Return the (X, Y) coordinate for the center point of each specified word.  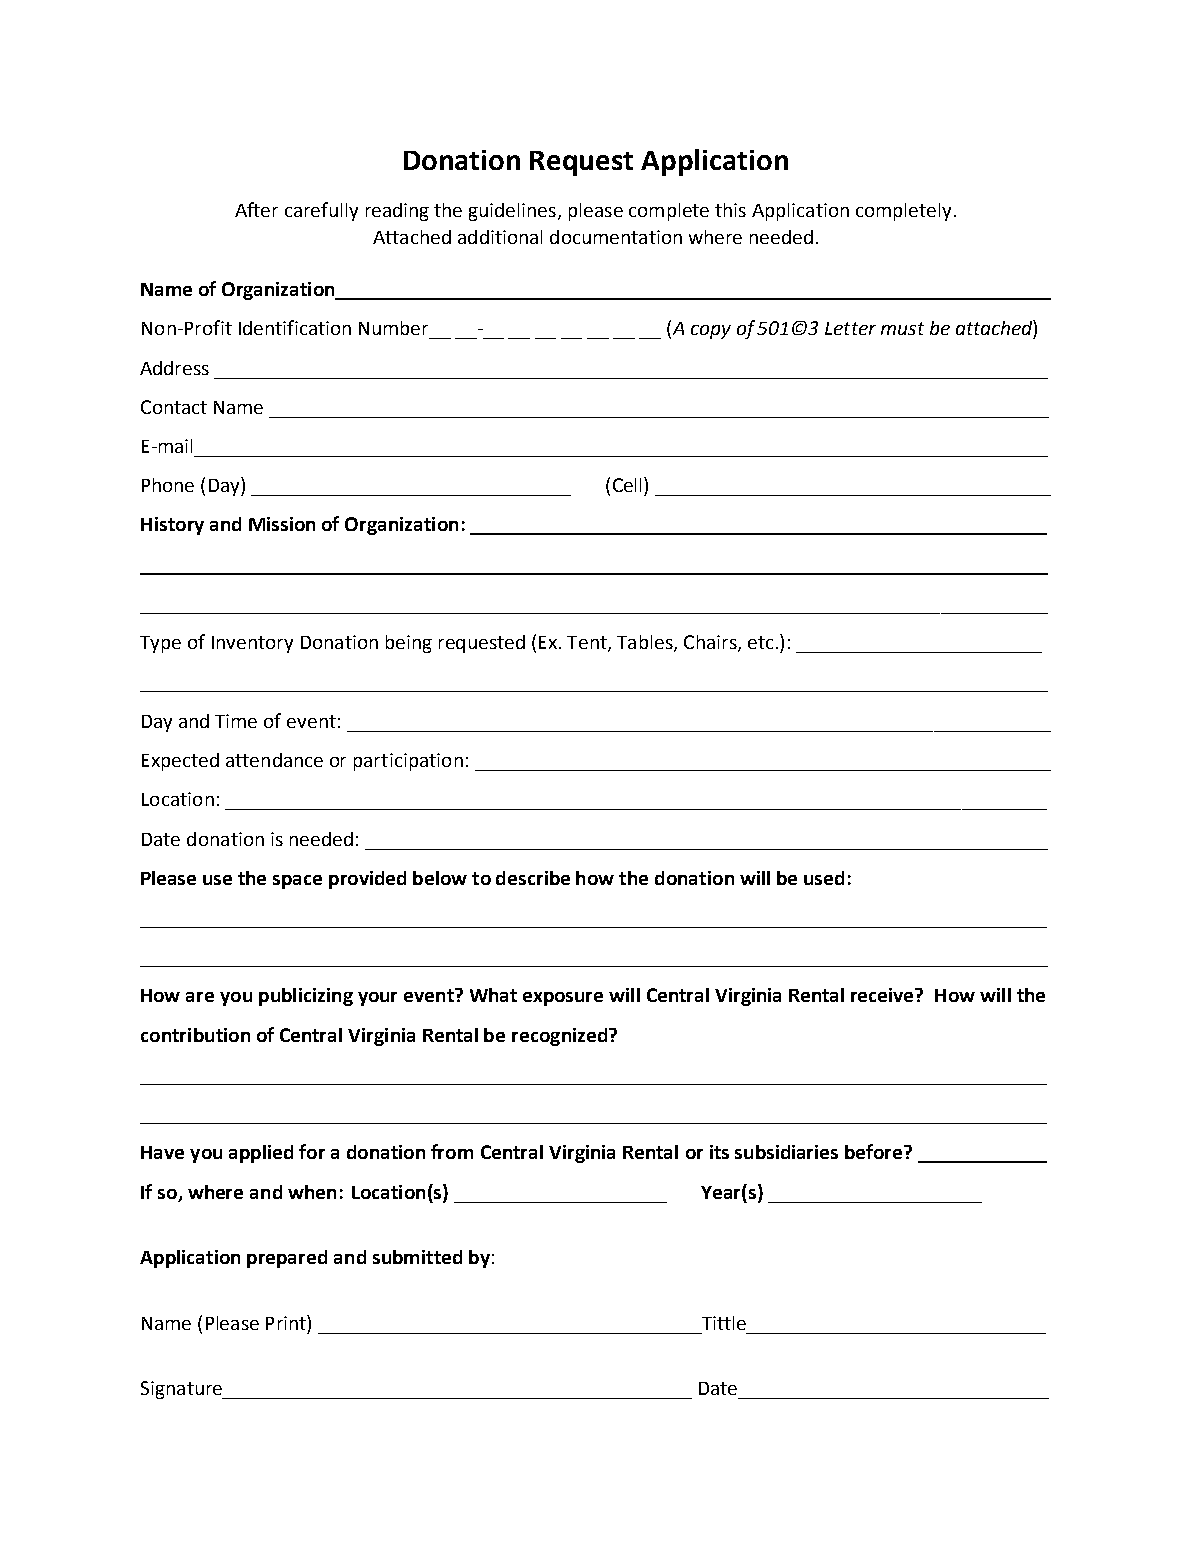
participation (408, 762)
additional (500, 237)
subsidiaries (786, 1152)
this (730, 210)
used (824, 878)
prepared (287, 1259)
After (256, 209)
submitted (417, 1257)
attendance (274, 760)
